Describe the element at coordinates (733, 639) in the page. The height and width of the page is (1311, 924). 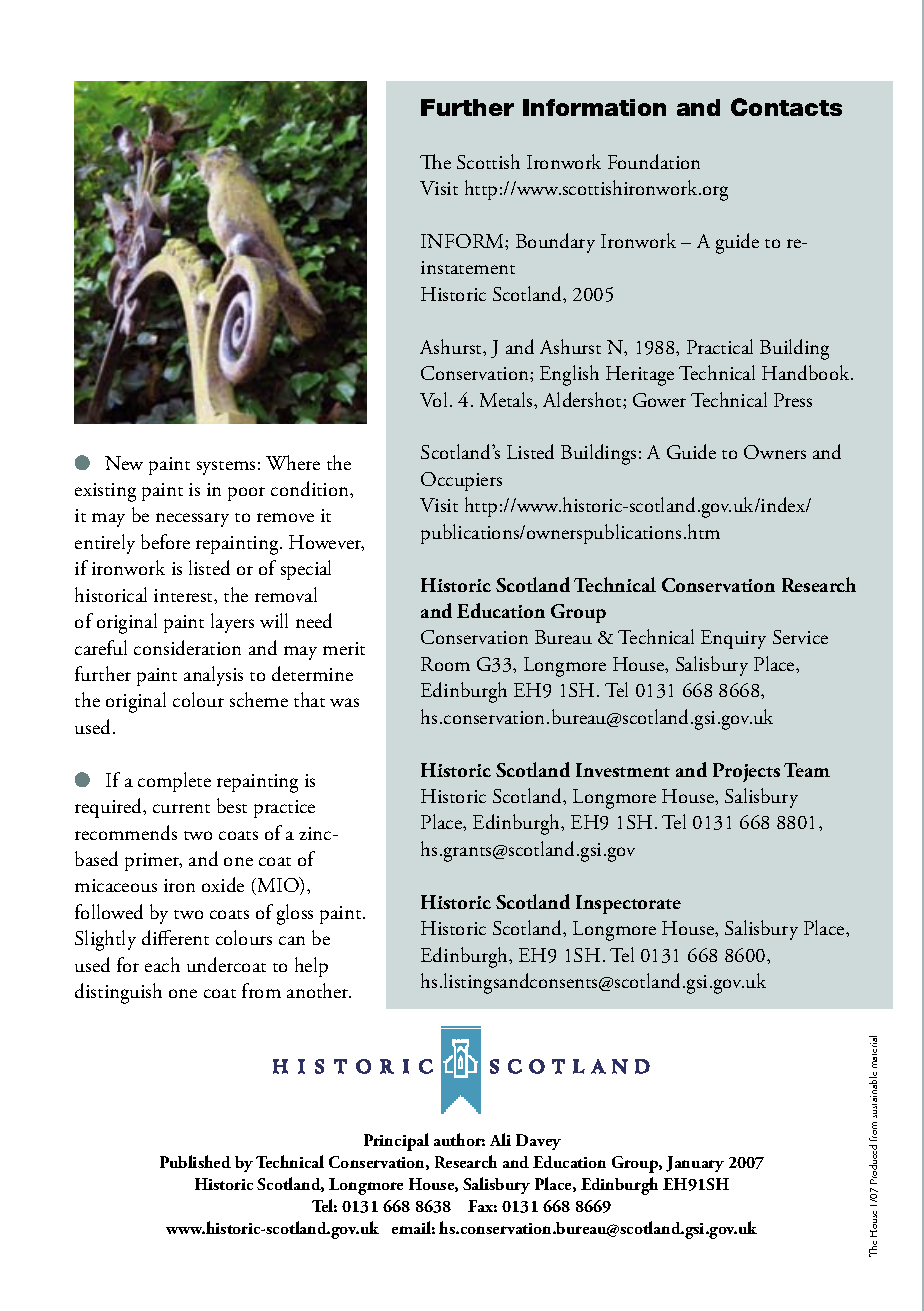
I see `Enquiry` at that location.
